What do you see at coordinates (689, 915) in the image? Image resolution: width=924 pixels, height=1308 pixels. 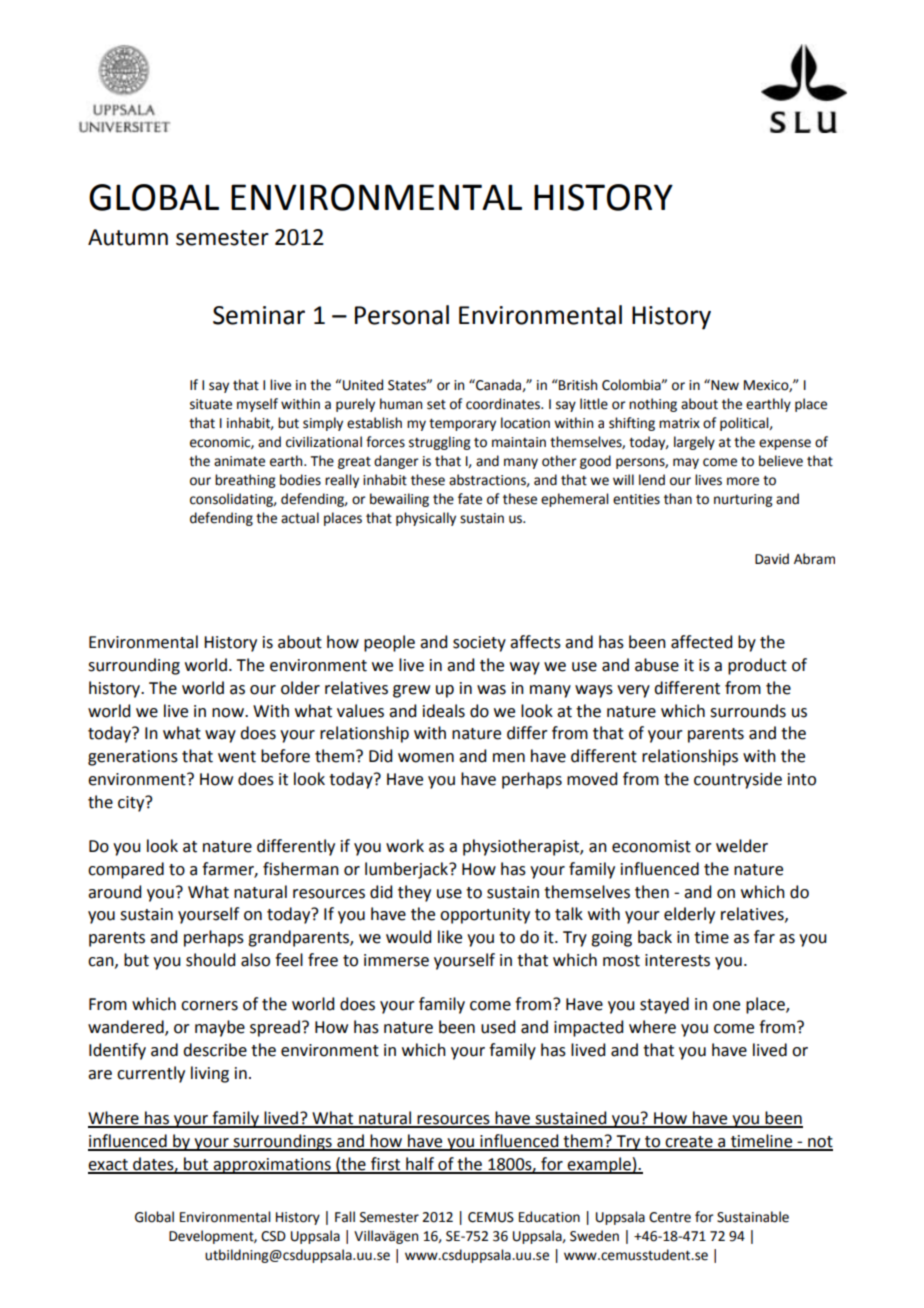 I see `elderly` at bounding box center [689, 915].
